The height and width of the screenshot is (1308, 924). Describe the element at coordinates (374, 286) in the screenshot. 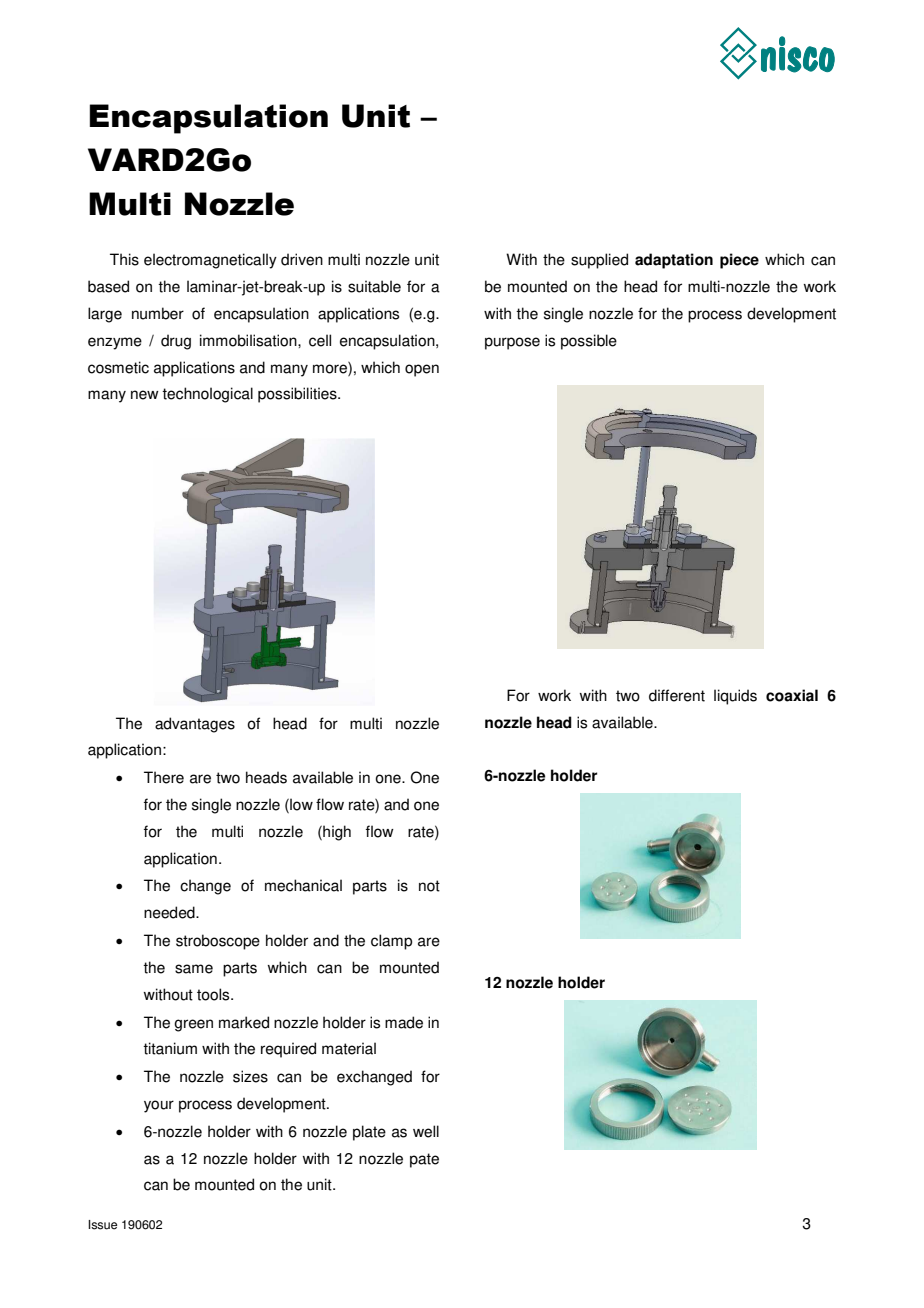

I see `suitable` at that location.
